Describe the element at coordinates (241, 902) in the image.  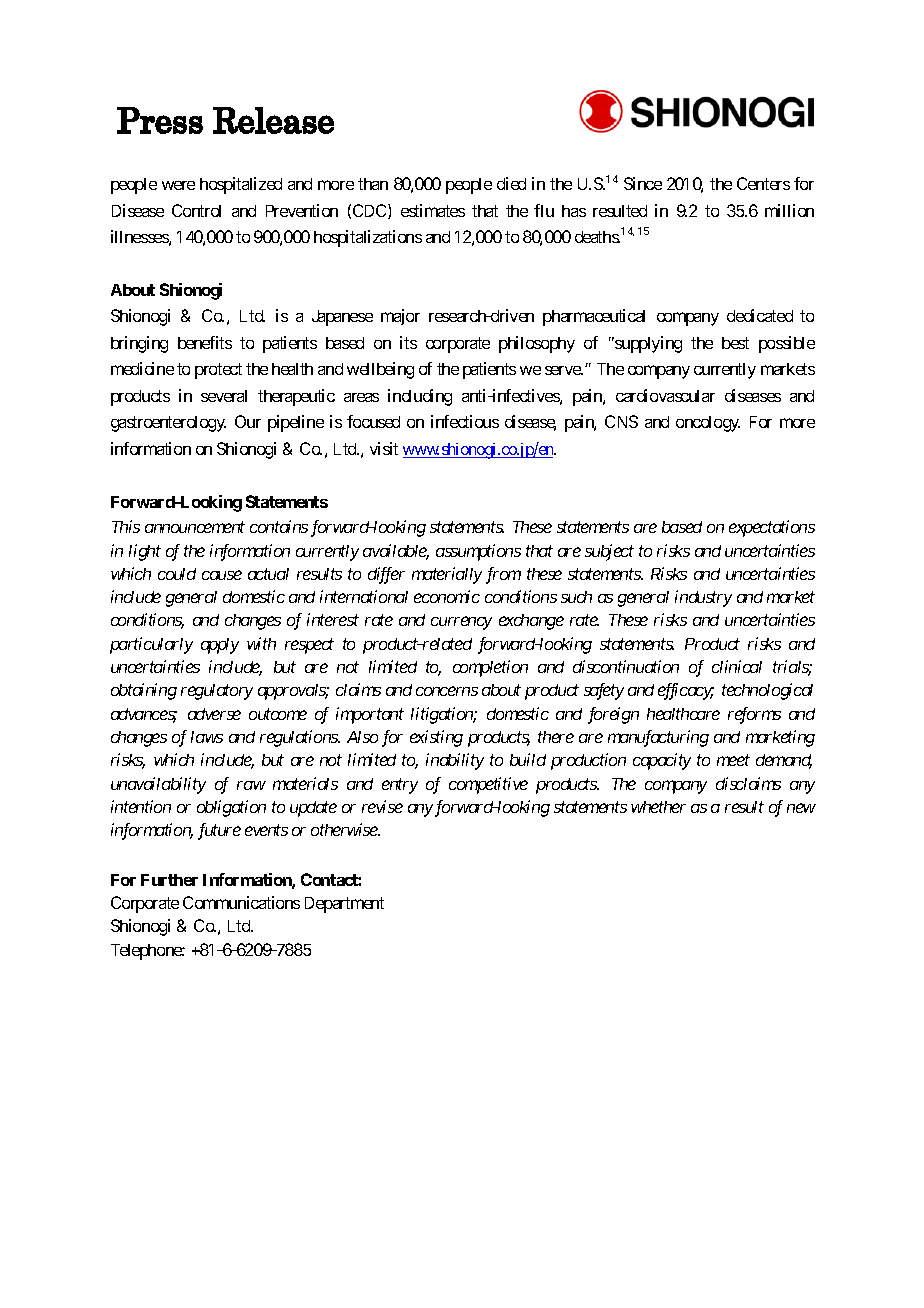
I see `Communications` at that location.
